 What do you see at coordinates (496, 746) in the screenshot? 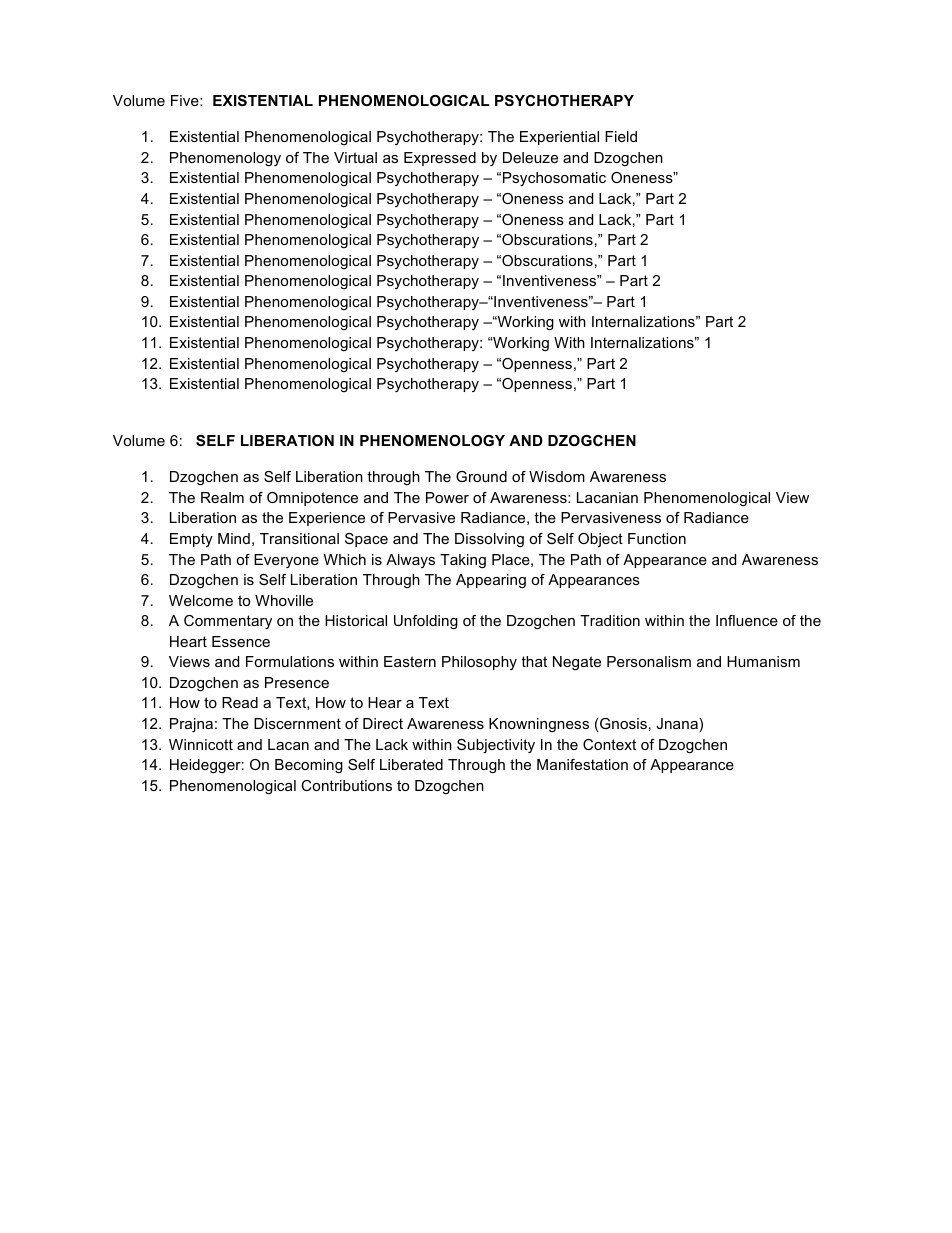
I see `Subjectivity` at bounding box center [496, 746].
